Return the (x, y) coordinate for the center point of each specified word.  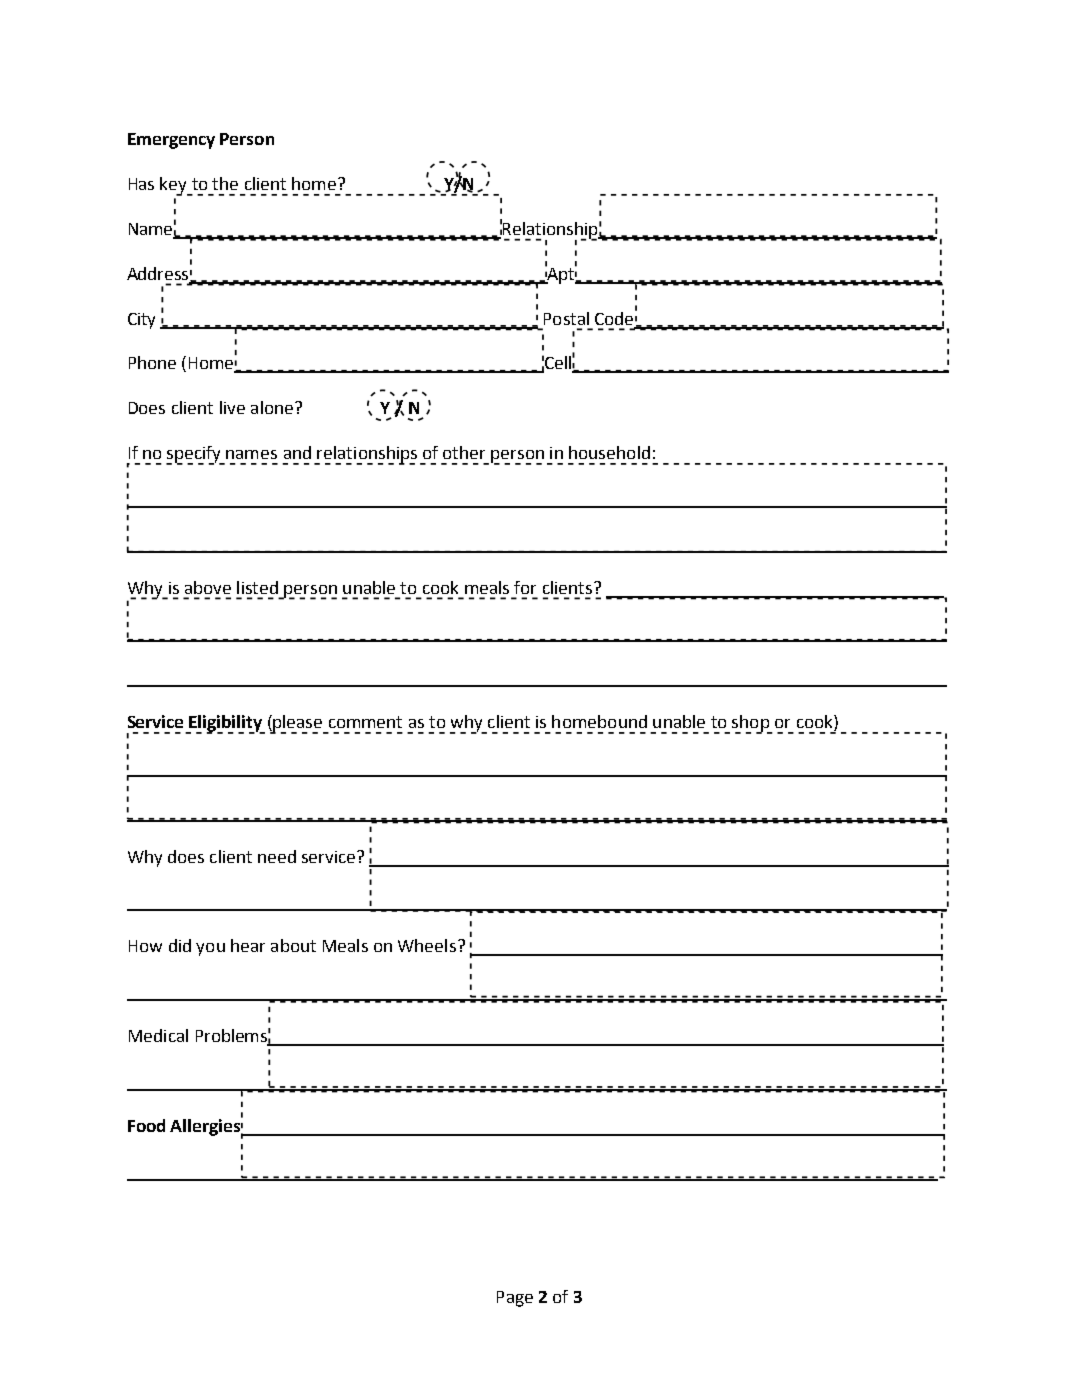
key (175, 186)
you (210, 949)
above (208, 587)
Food (146, 1125)
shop (751, 724)
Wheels (427, 945)
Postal (566, 318)
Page (515, 1299)
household (609, 452)
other (464, 452)
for (525, 587)
